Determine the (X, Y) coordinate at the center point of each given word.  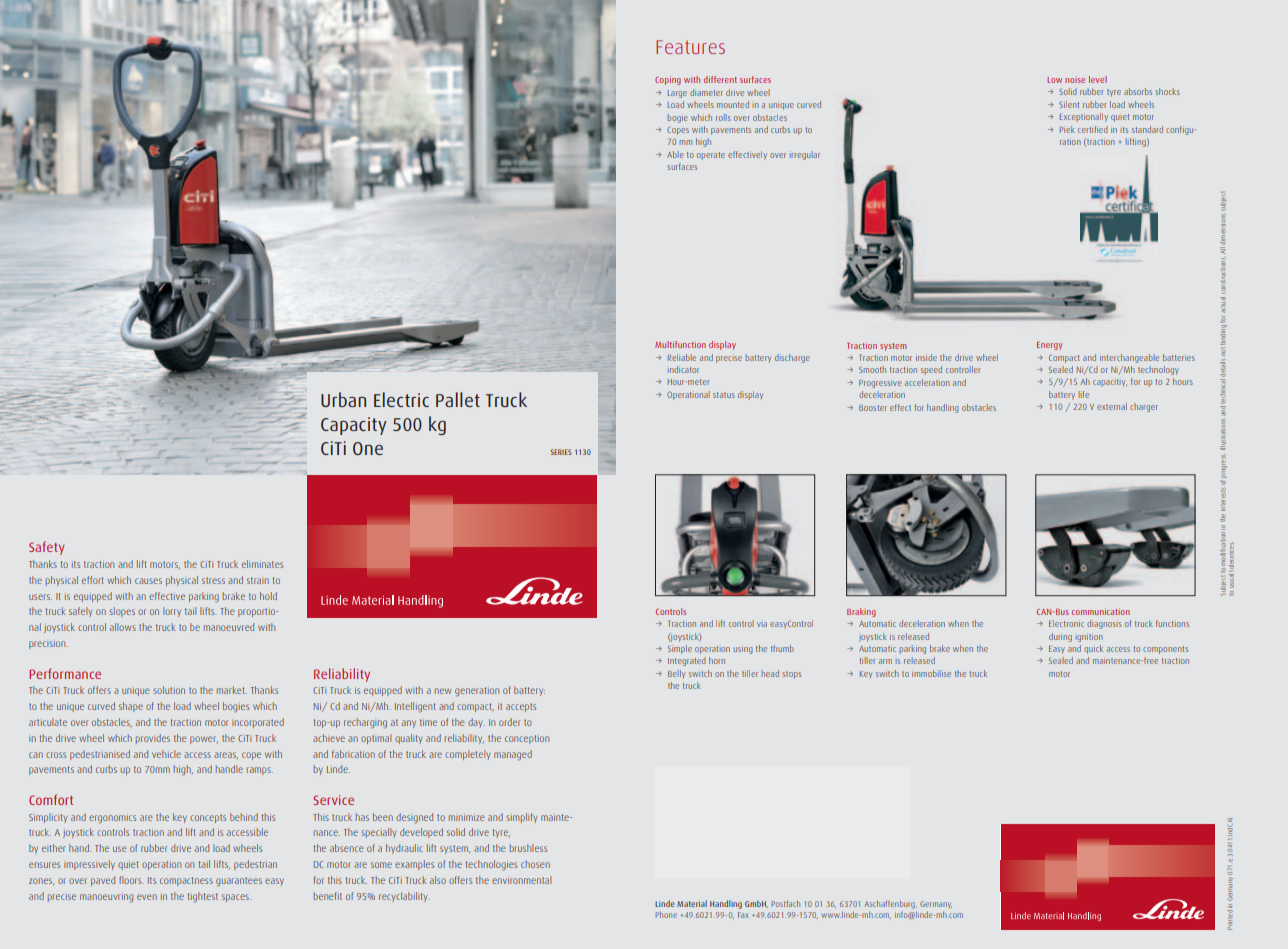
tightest (203, 897)
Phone (666, 914)
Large (677, 94)
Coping (668, 80)
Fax (743, 915)
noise (1075, 80)
